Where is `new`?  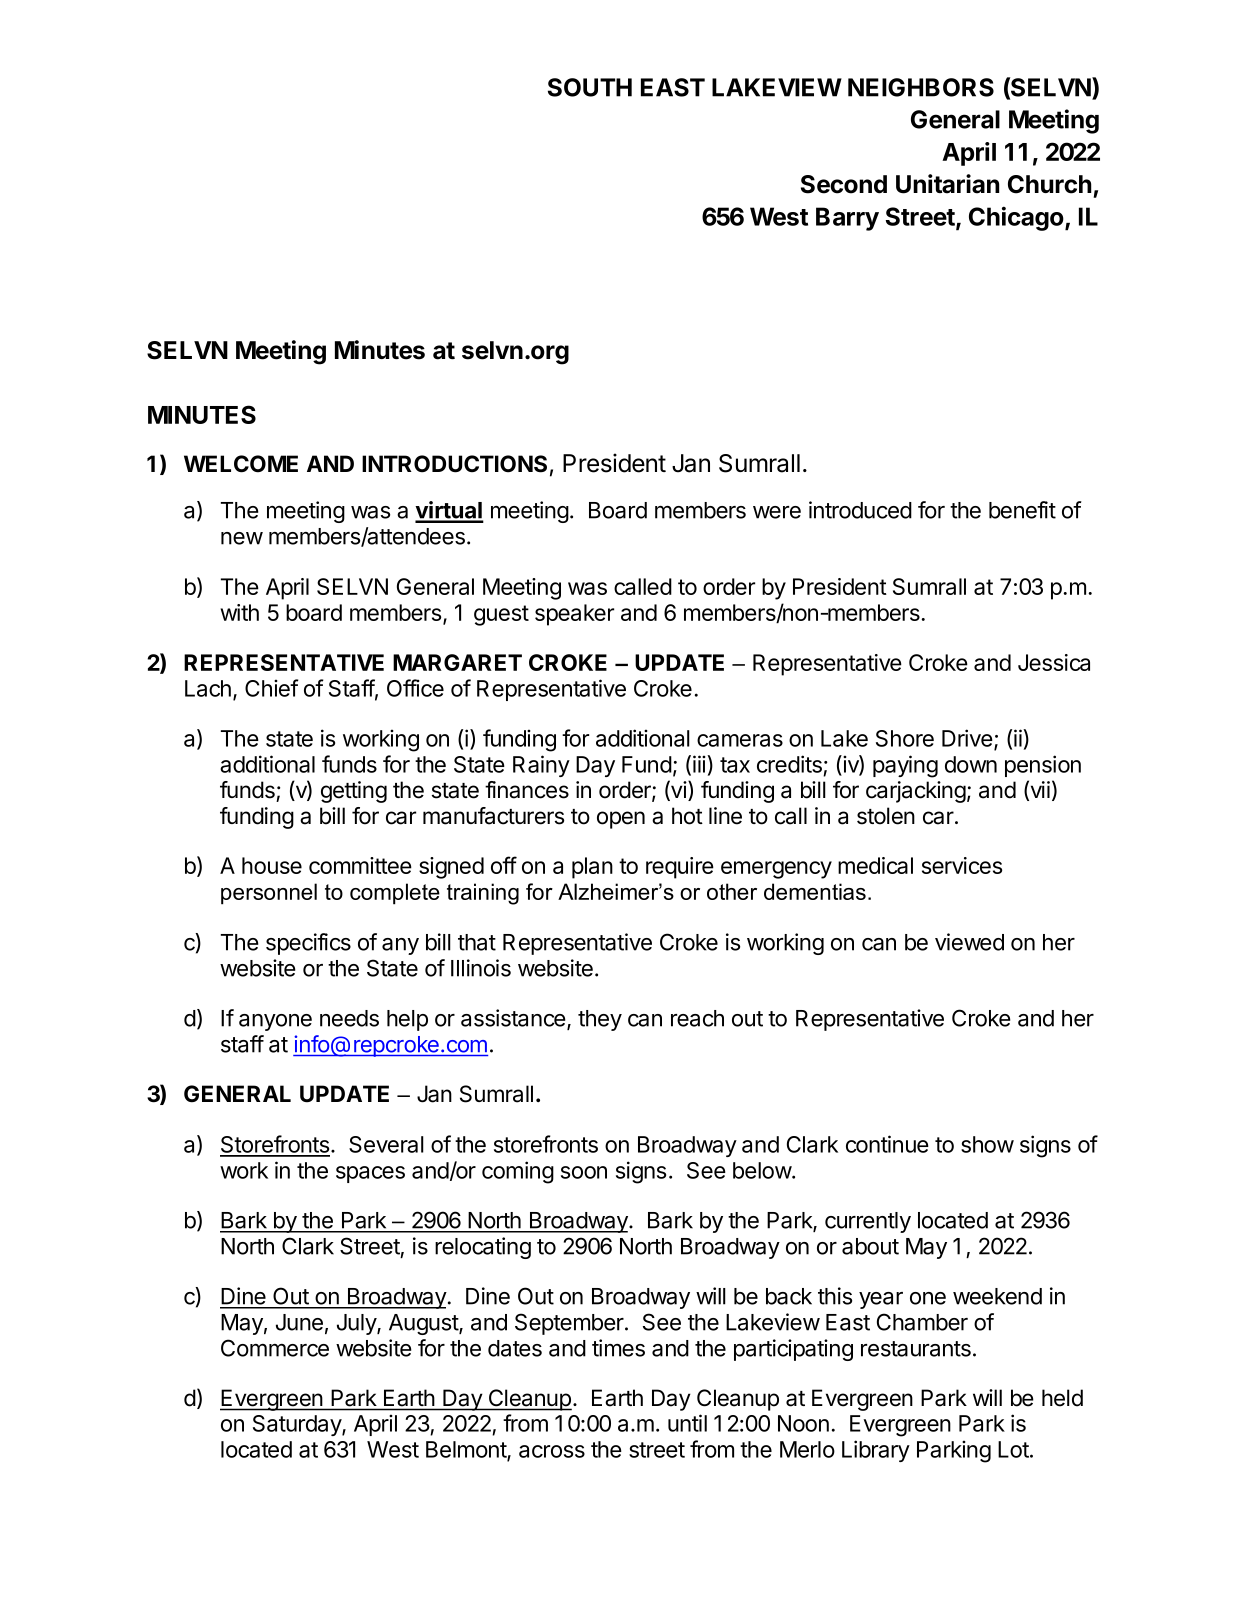 new is located at coordinates (242, 538).
